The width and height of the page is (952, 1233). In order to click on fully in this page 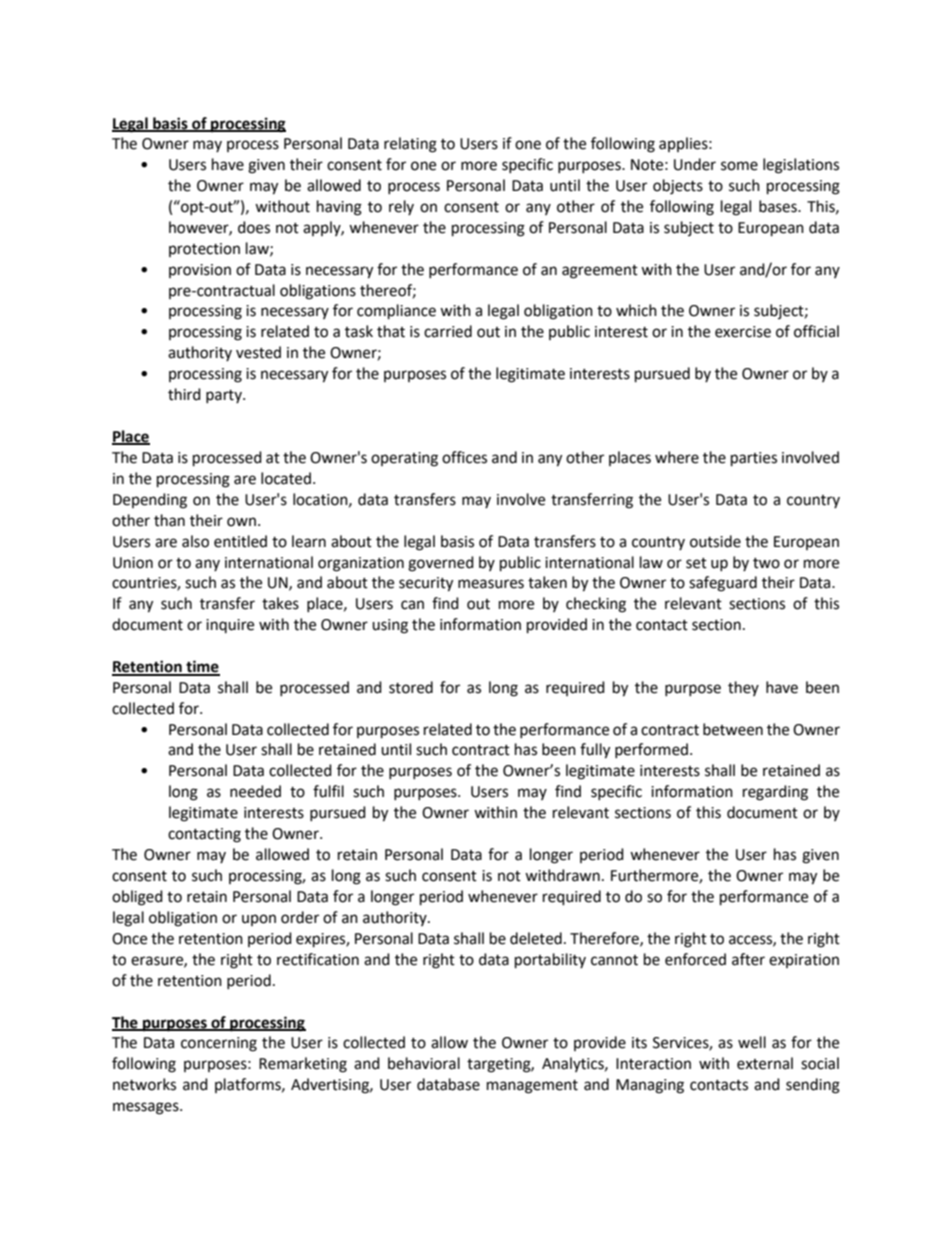, I will do `click(595, 751)`.
